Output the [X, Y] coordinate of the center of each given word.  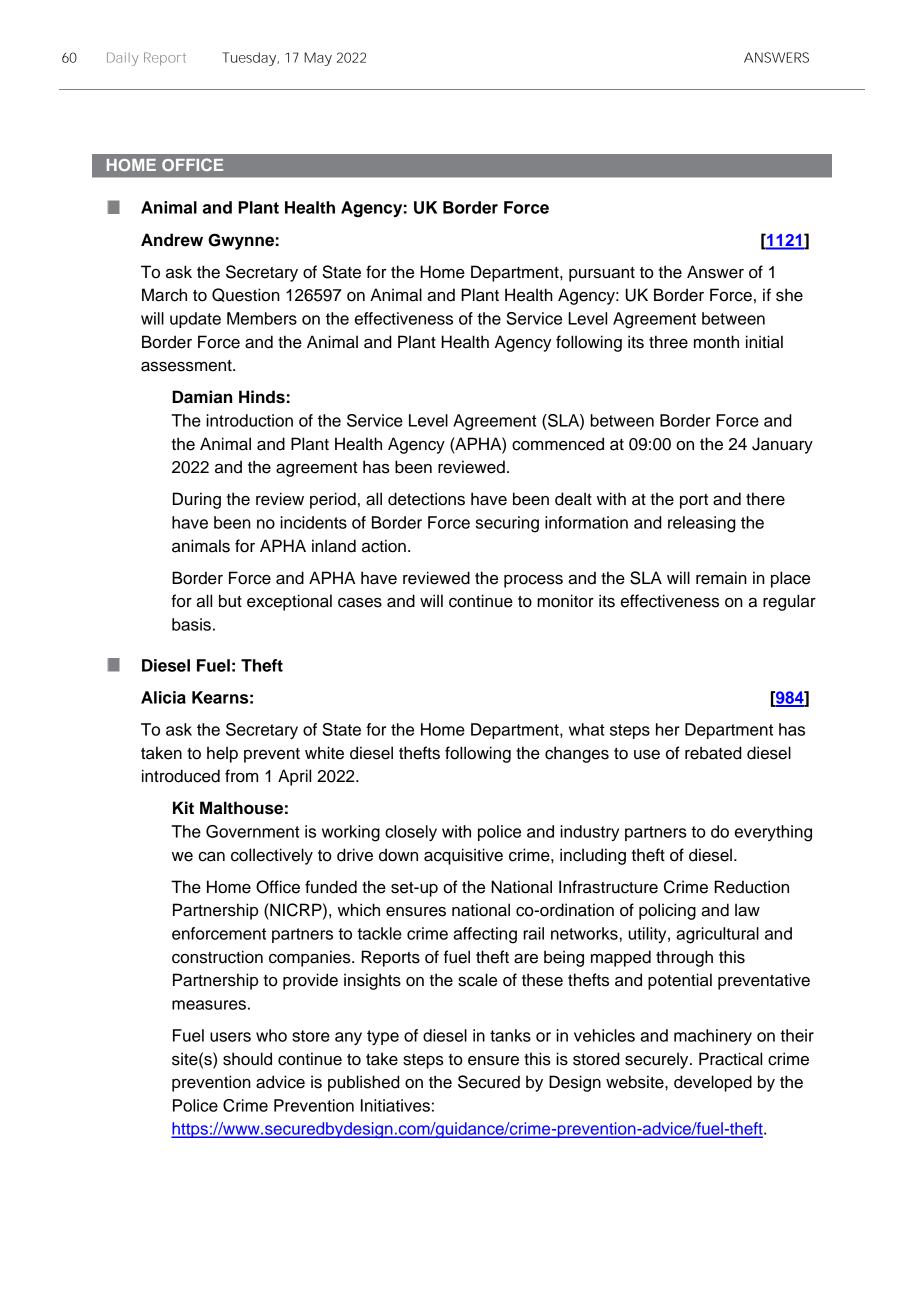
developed [713, 1083]
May [318, 59]
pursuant [602, 274]
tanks [510, 1035]
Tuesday [250, 59]
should [247, 1059]
